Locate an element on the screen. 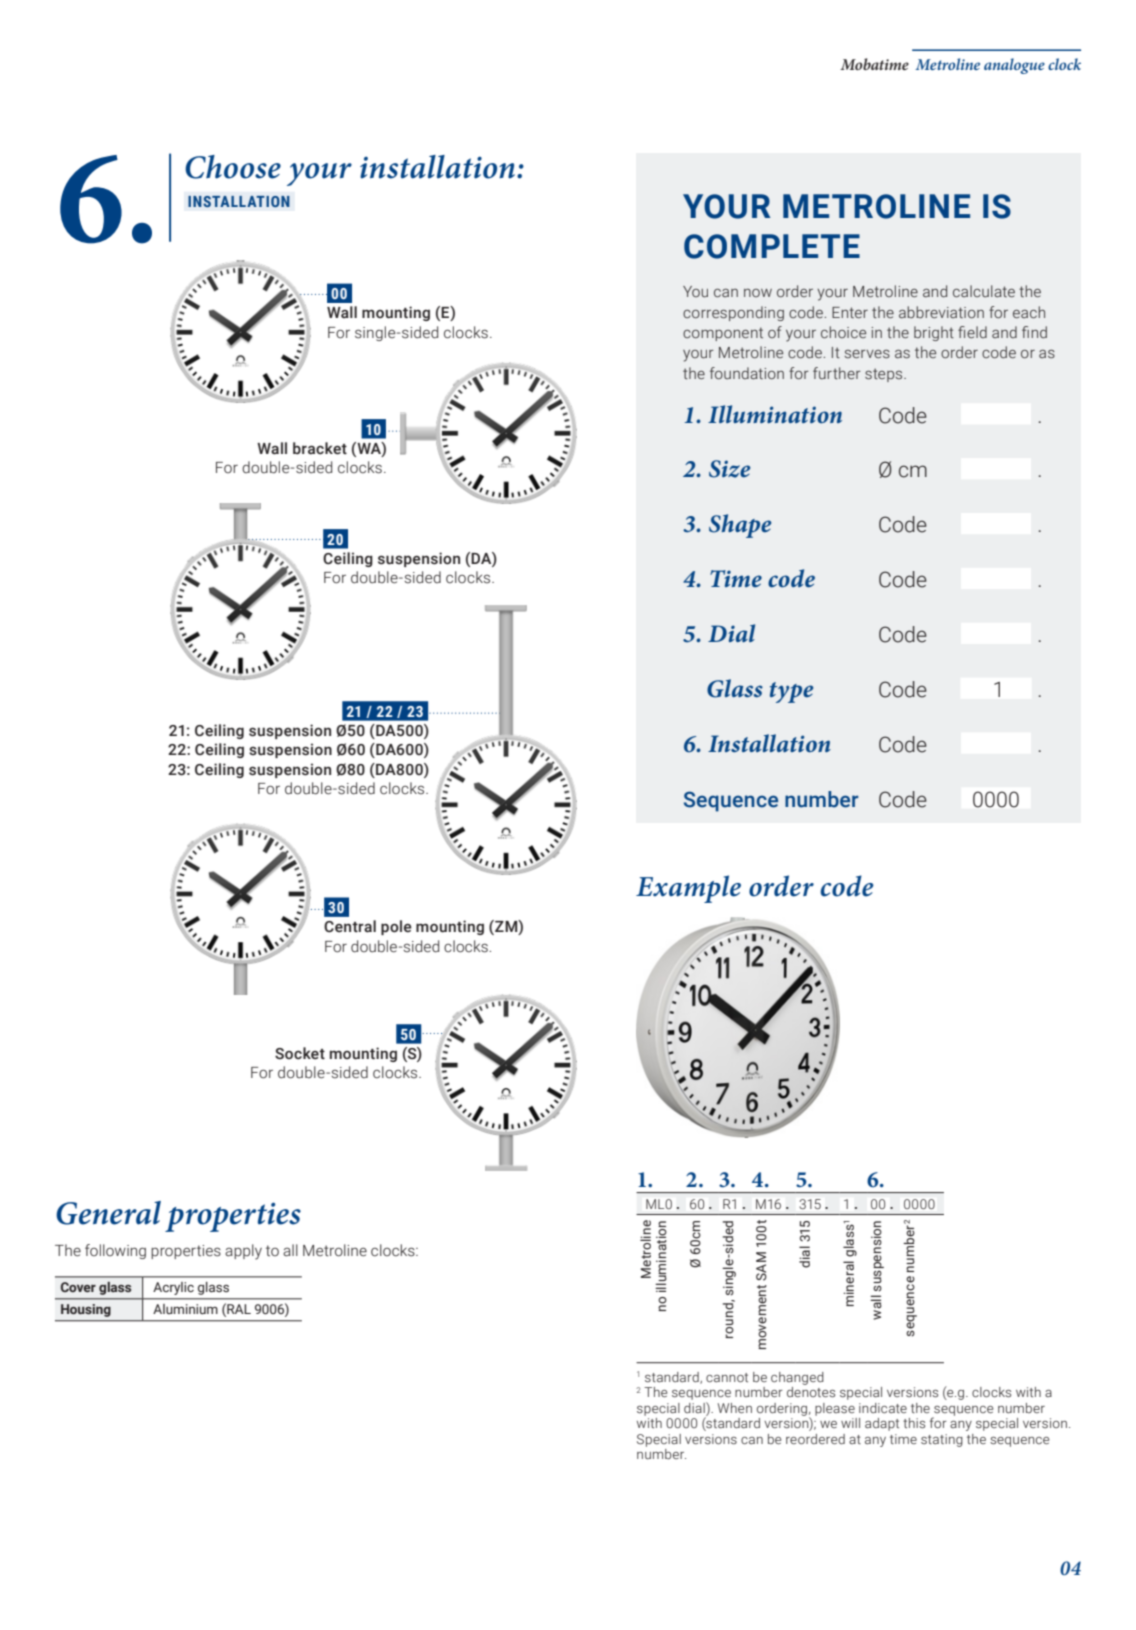  Central is located at coordinates (350, 926).
